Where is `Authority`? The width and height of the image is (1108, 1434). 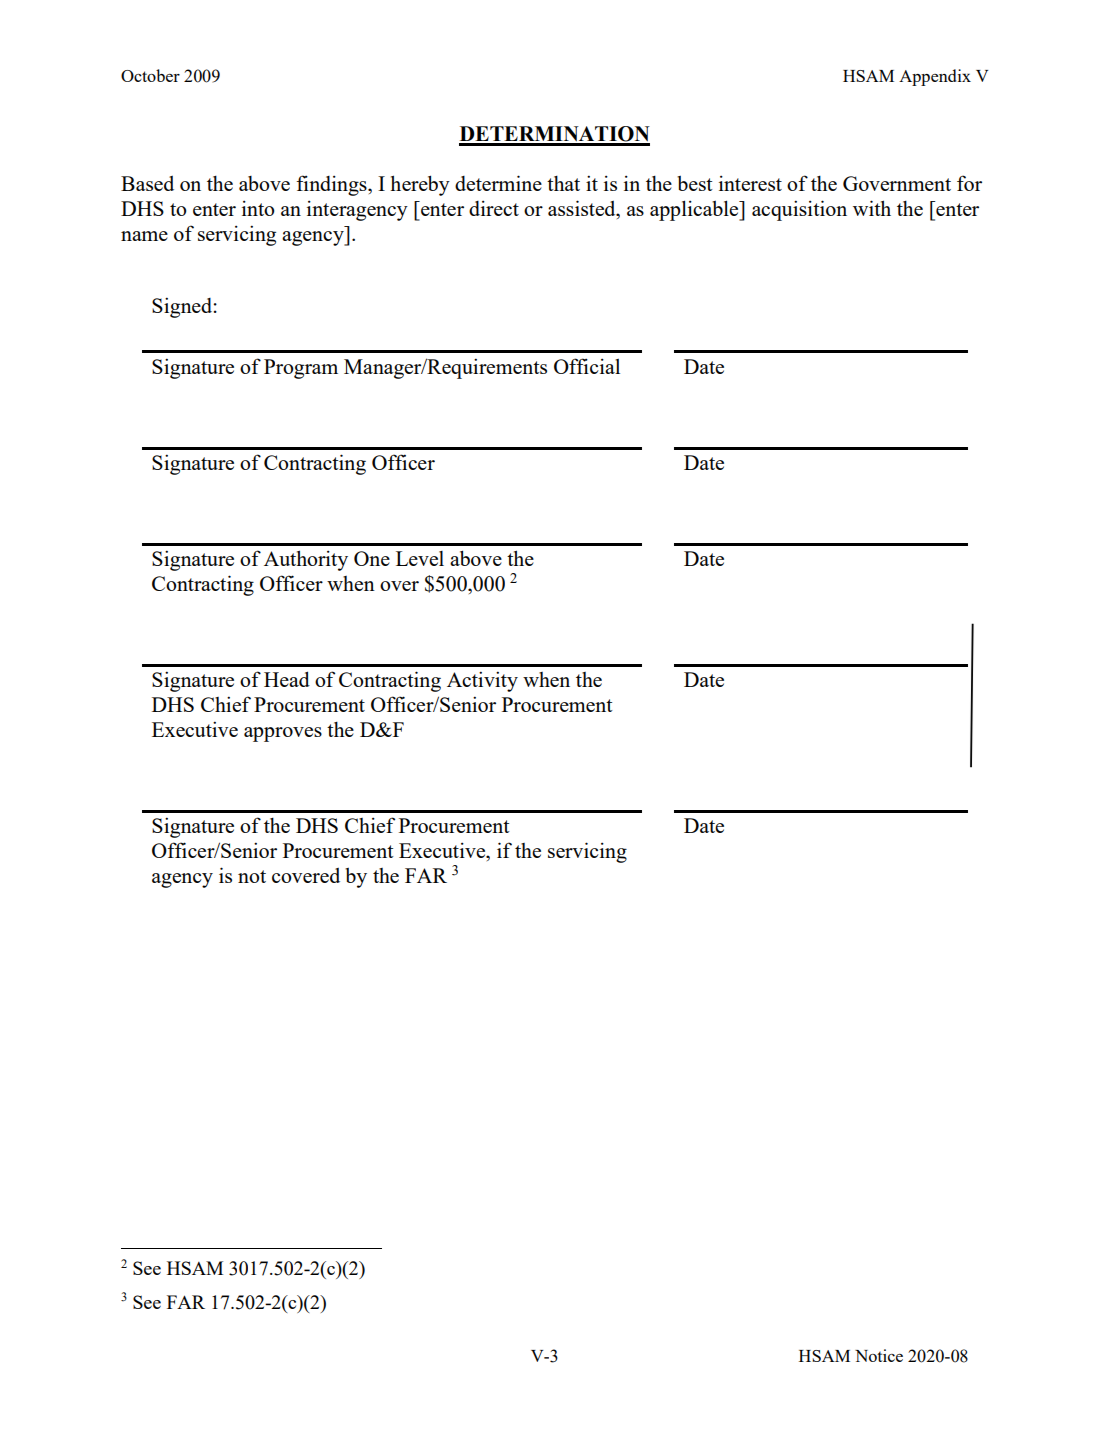 Authority is located at coordinates (306, 560).
